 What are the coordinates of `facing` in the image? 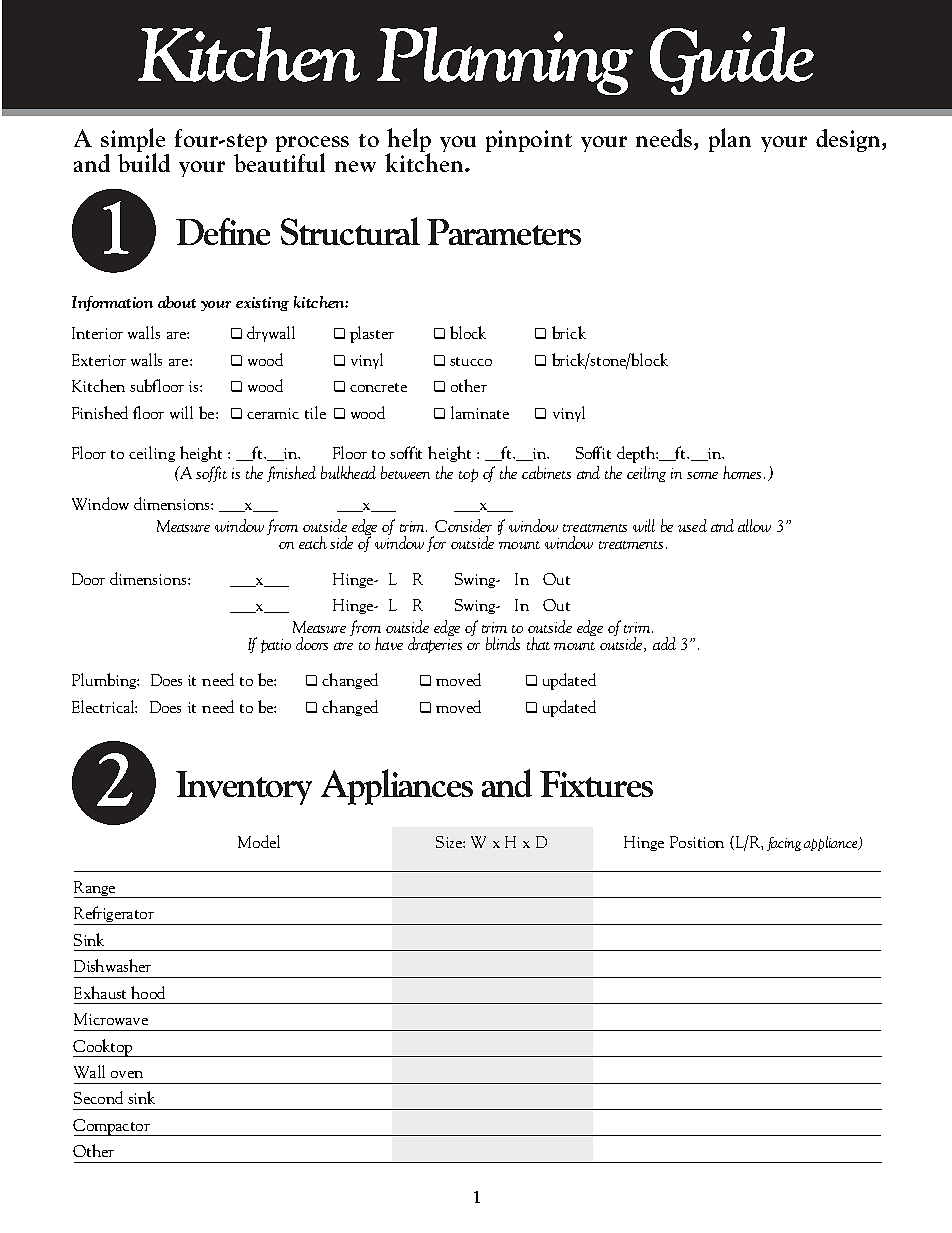 It's located at (784, 844).
